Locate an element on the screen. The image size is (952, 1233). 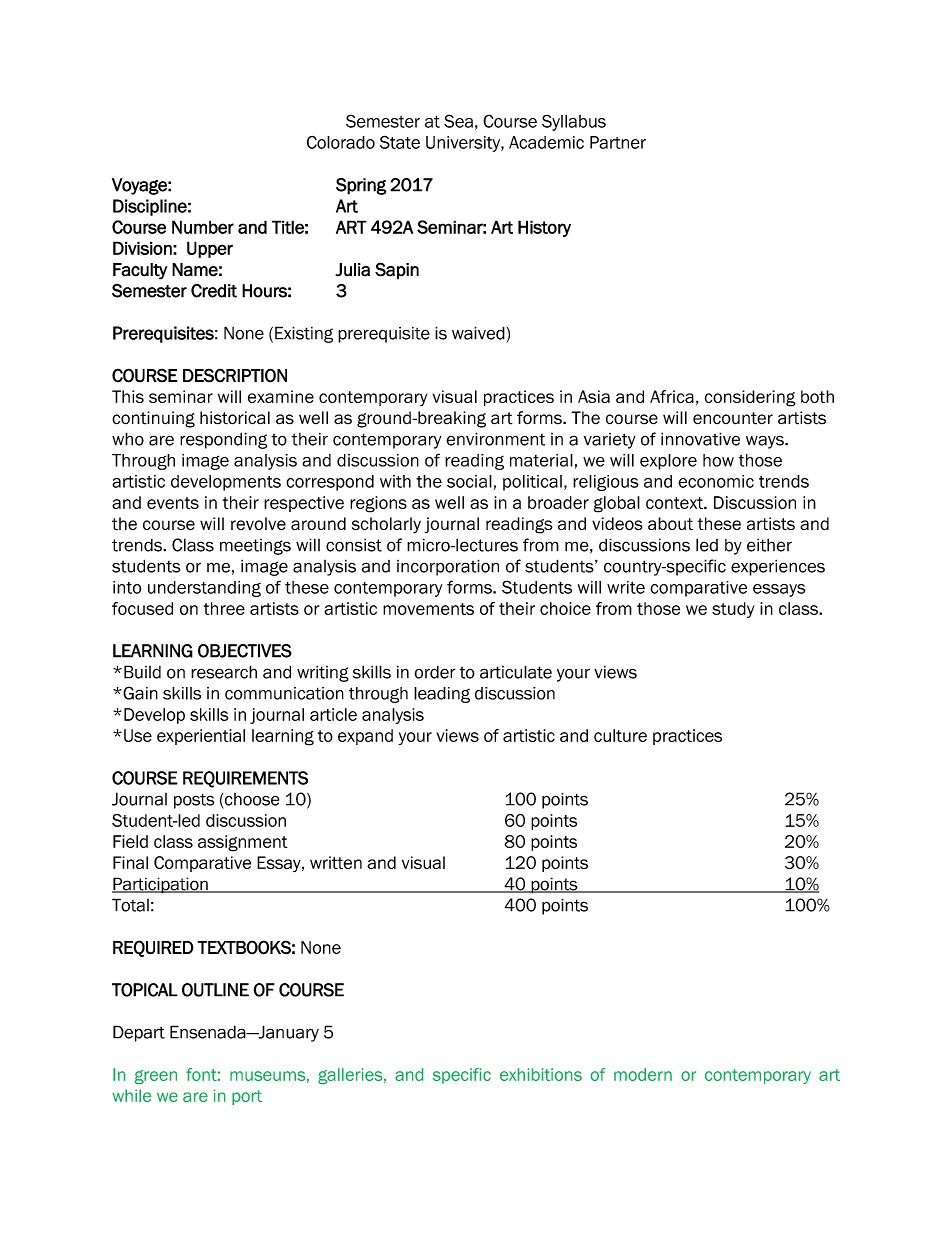
State is located at coordinates (400, 142).
